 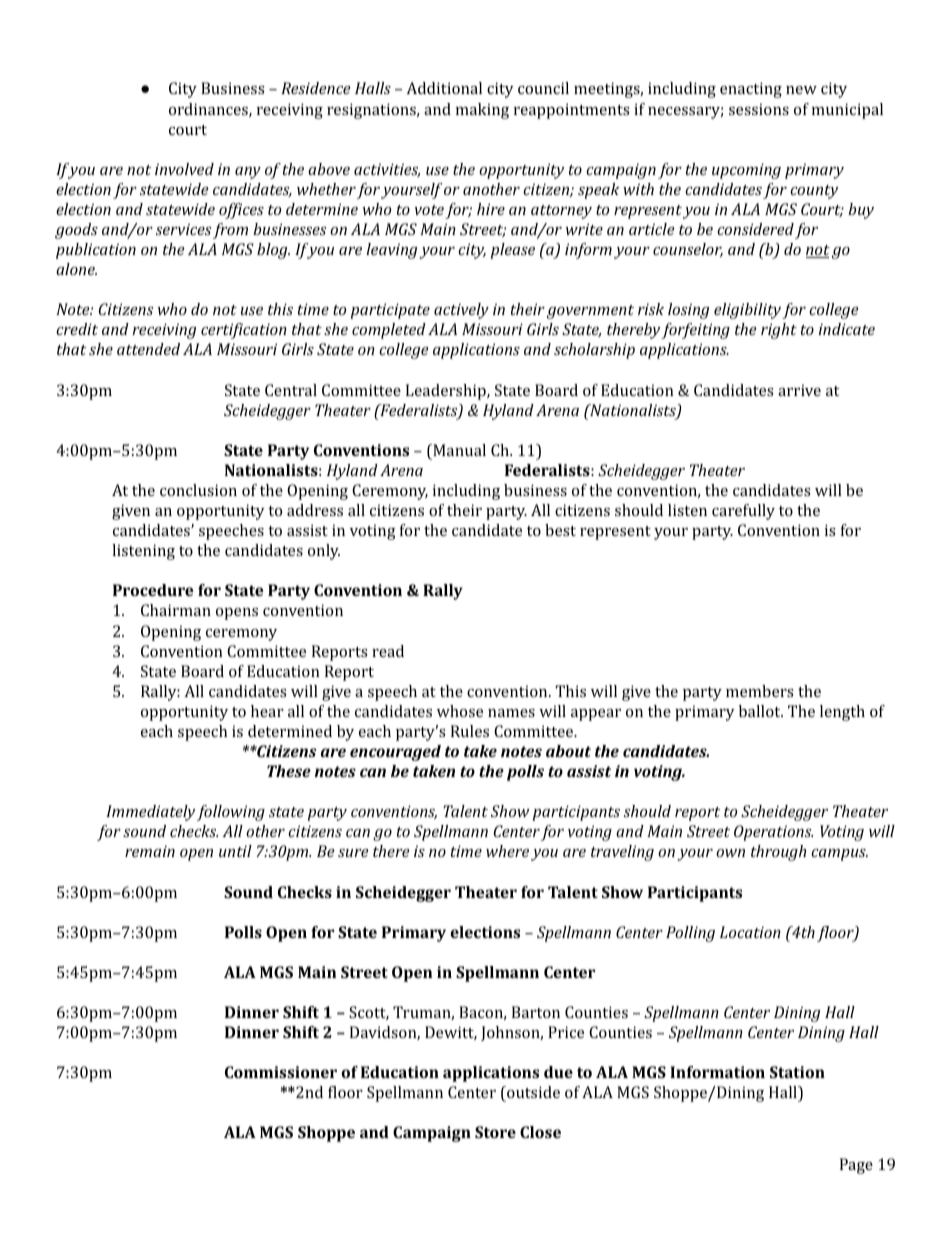 What do you see at coordinates (507, 851) in the screenshot?
I see `where` at bounding box center [507, 851].
